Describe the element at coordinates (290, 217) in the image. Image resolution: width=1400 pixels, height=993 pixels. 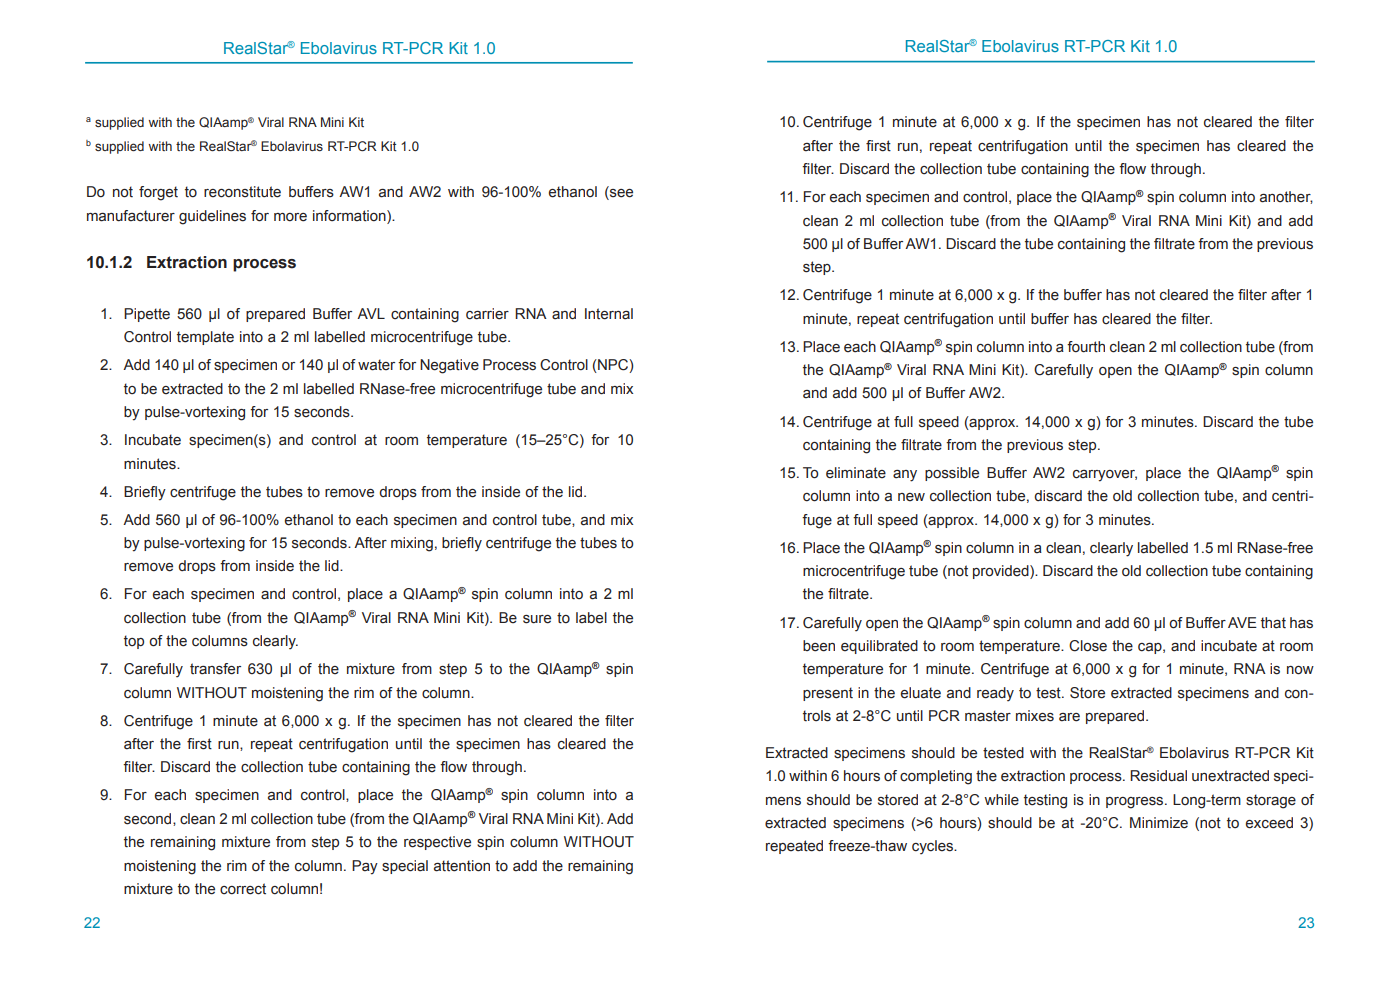
I see `more` at that location.
